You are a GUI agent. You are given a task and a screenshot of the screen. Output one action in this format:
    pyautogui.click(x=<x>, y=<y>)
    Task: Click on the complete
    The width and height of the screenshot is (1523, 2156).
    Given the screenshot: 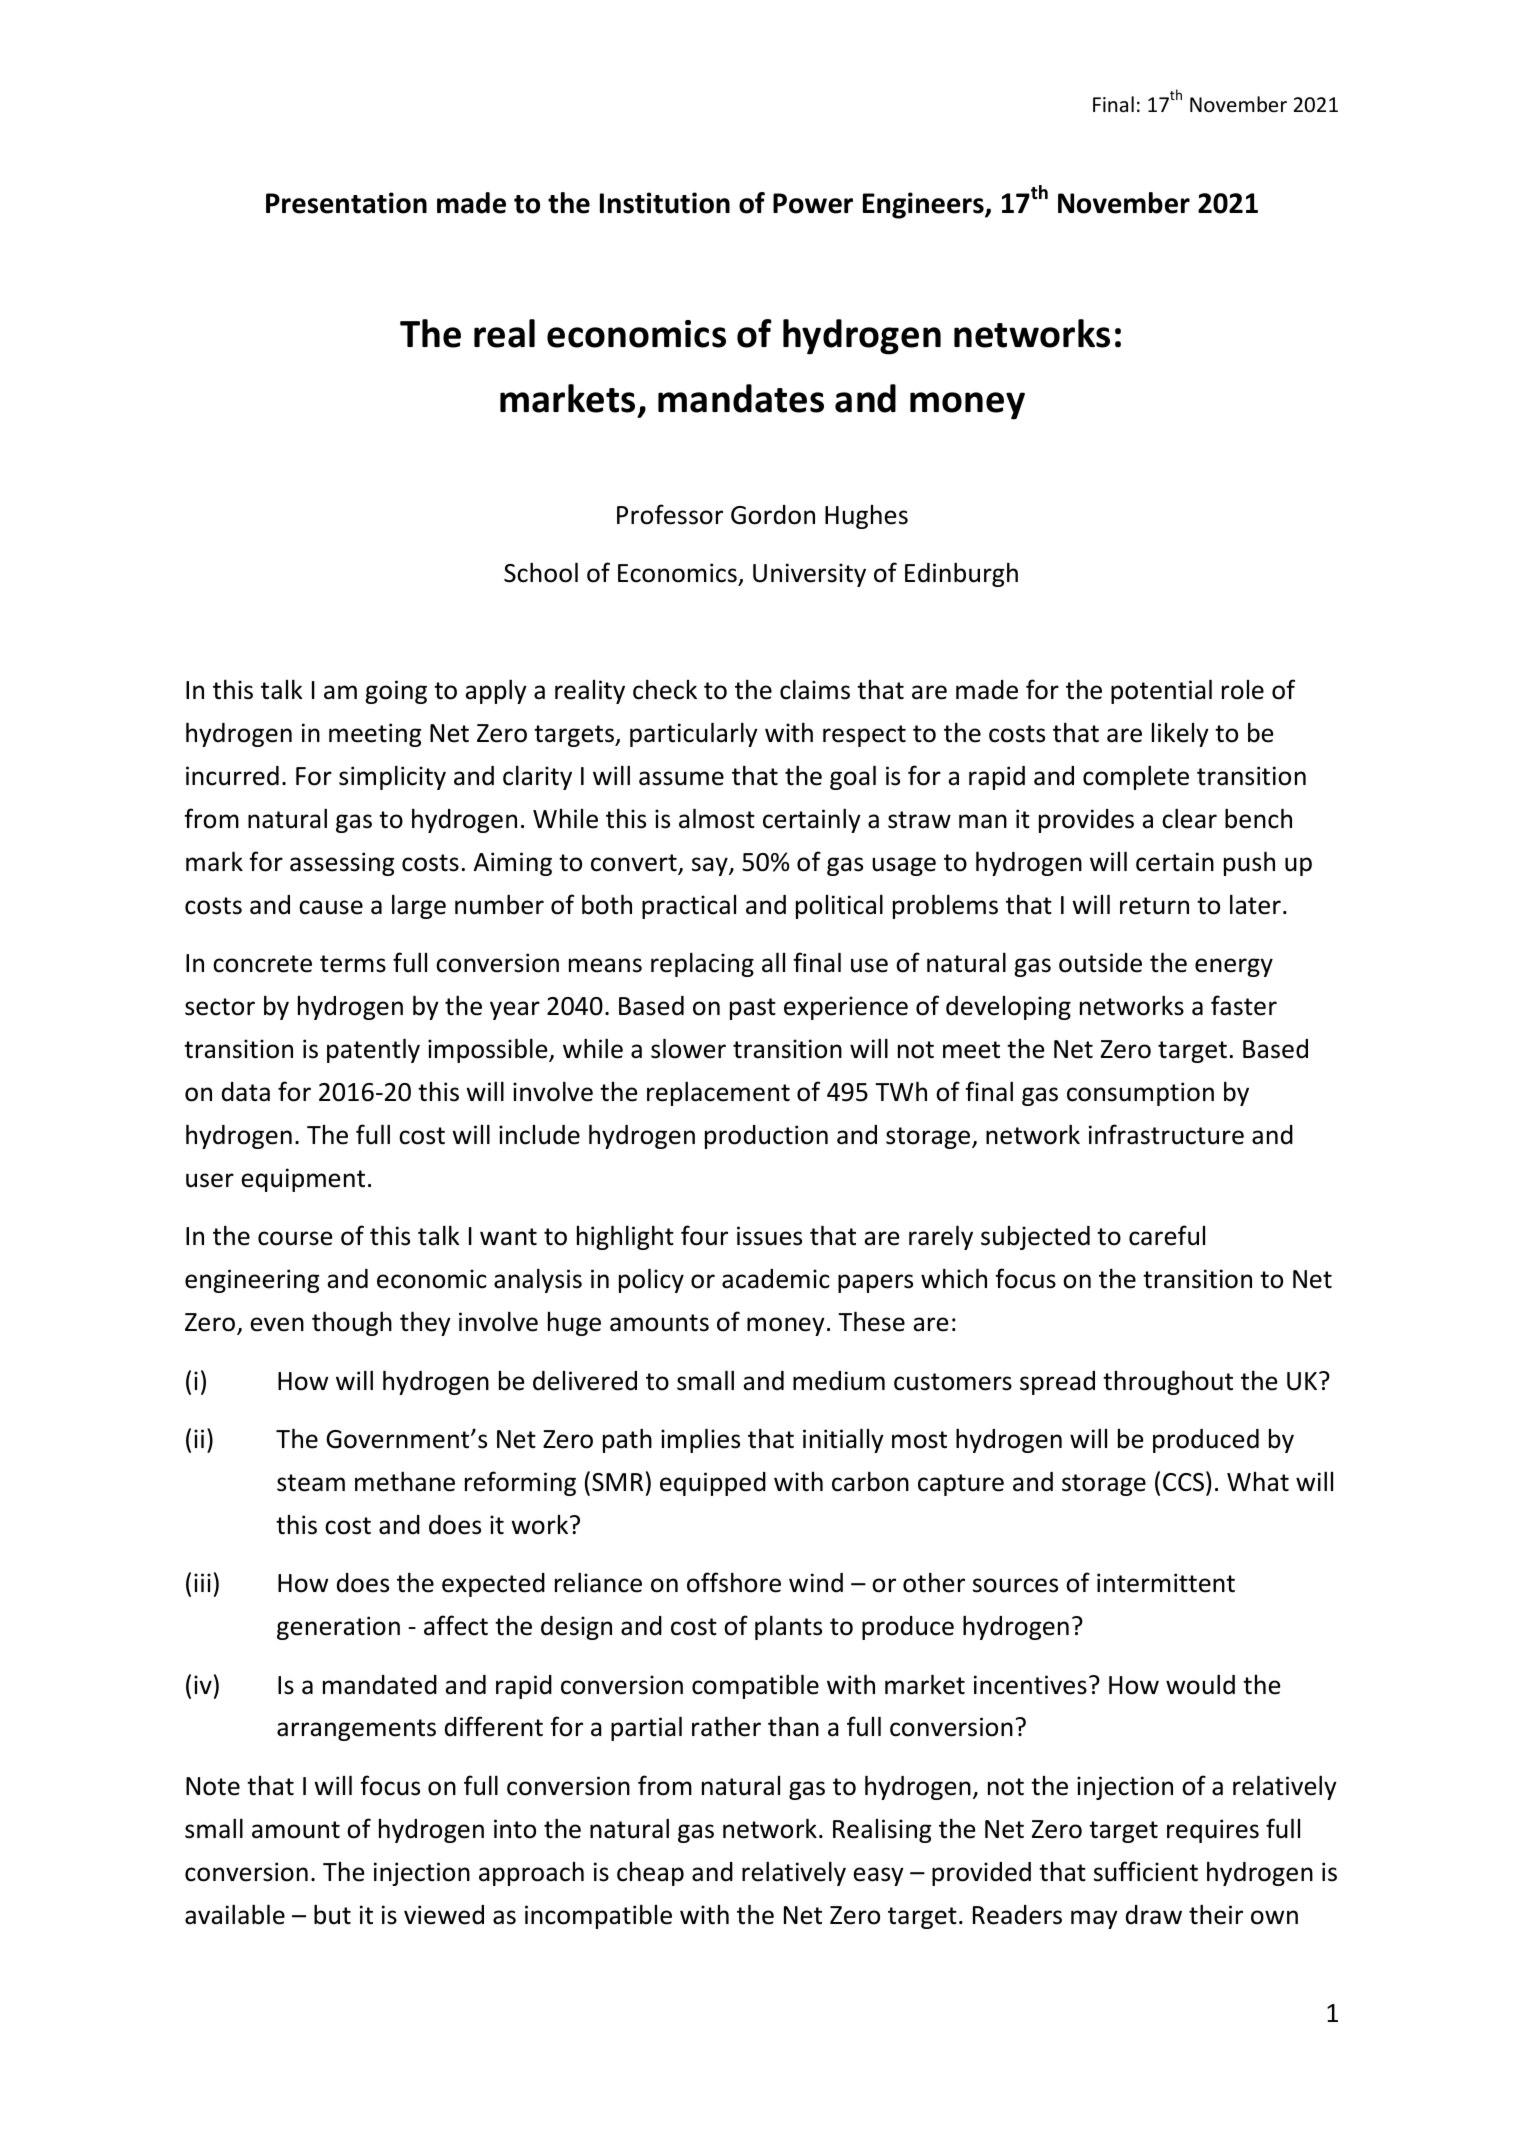 What is the action you would take?
    pyautogui.click(x=1136, y=777)
